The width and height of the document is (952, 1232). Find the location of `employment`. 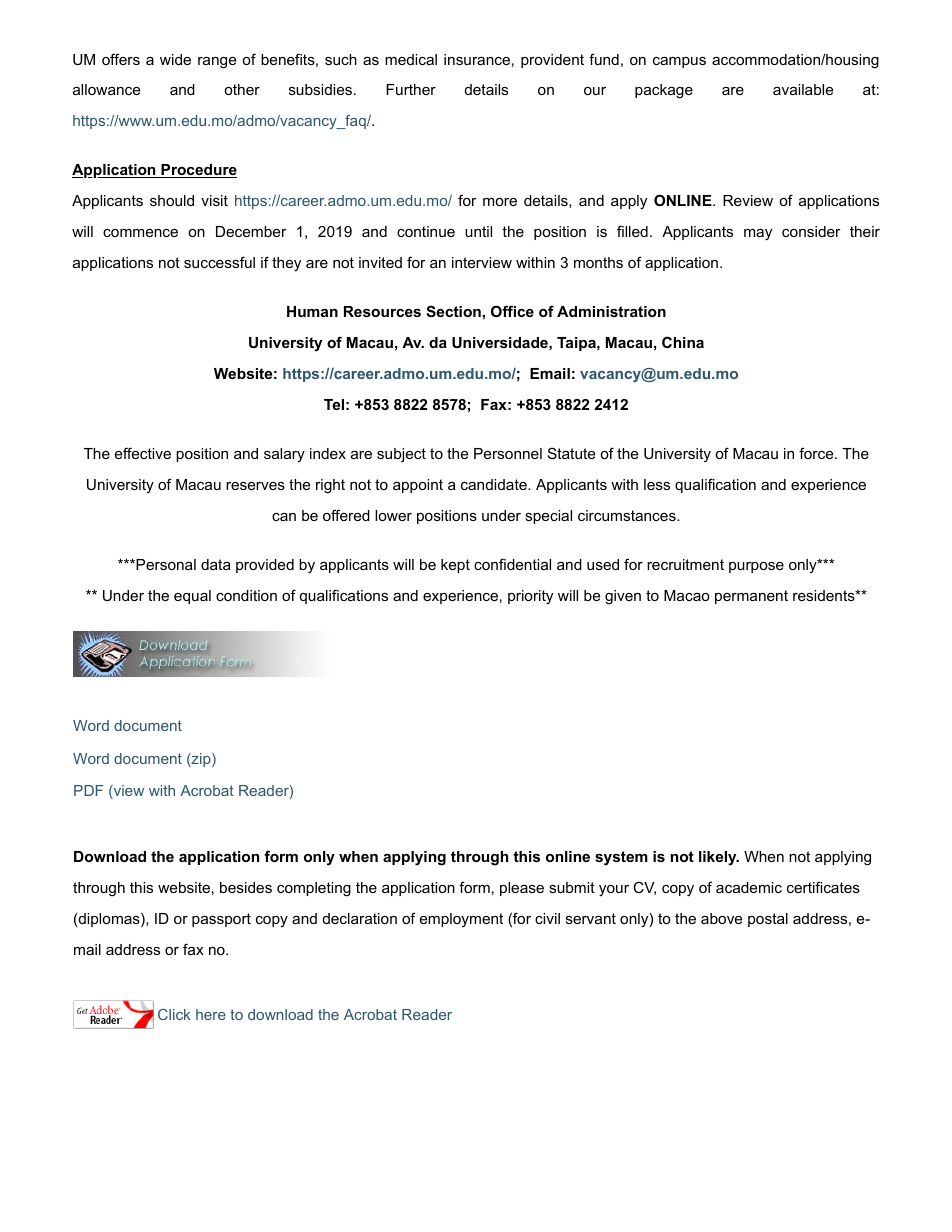

employment is located at coordinates (461, 920).
